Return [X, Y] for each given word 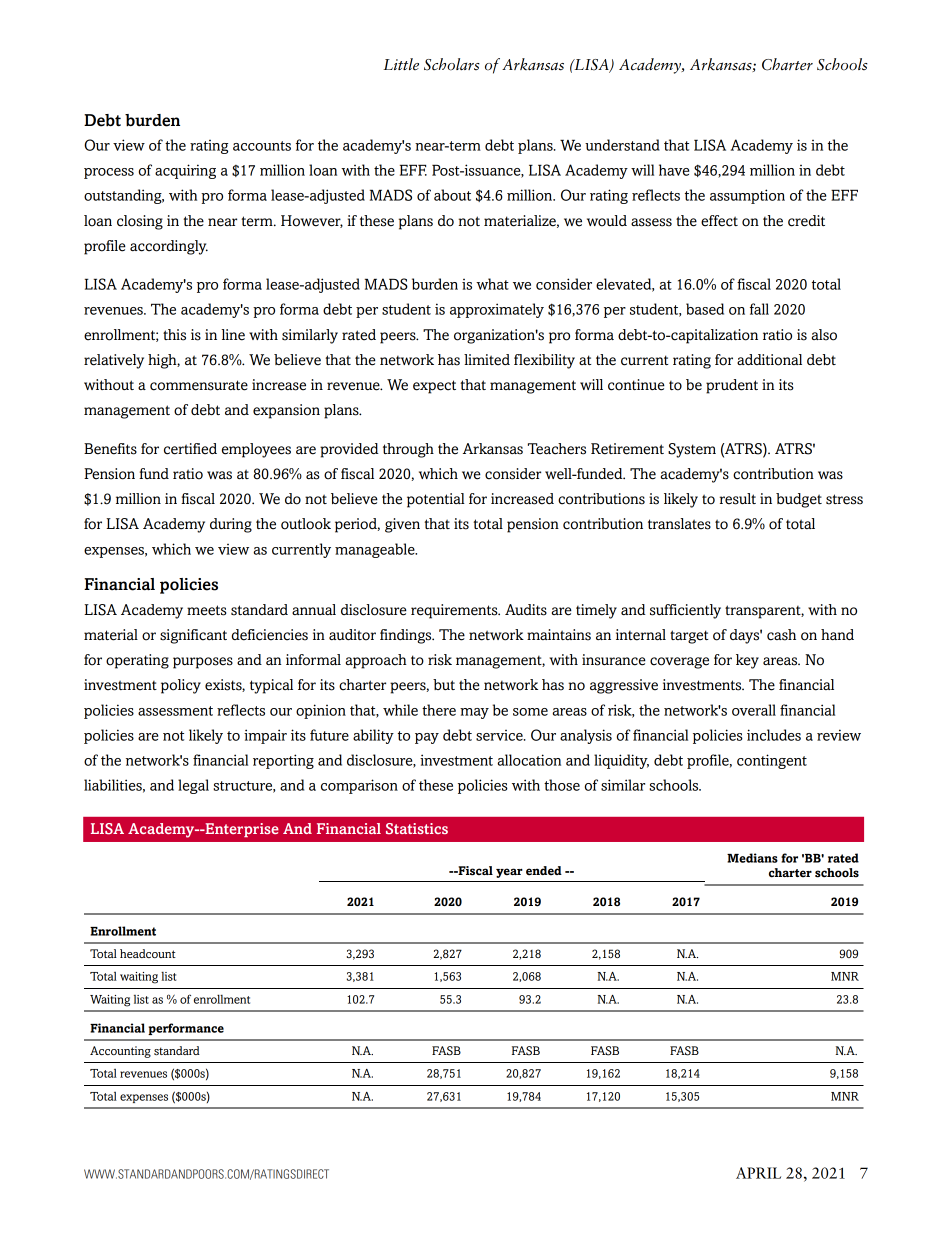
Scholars [452, 64]
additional [769, 360]
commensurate [199, 385]
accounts [262, 146]
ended [544, 871]
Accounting [120, 1052]
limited [487, 360]
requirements [455, 611]
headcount [148, 953]
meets [206, 610]
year [509, 873]
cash [781, 635]
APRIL [758, 1173]
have [674, 170]
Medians [752, 858]
